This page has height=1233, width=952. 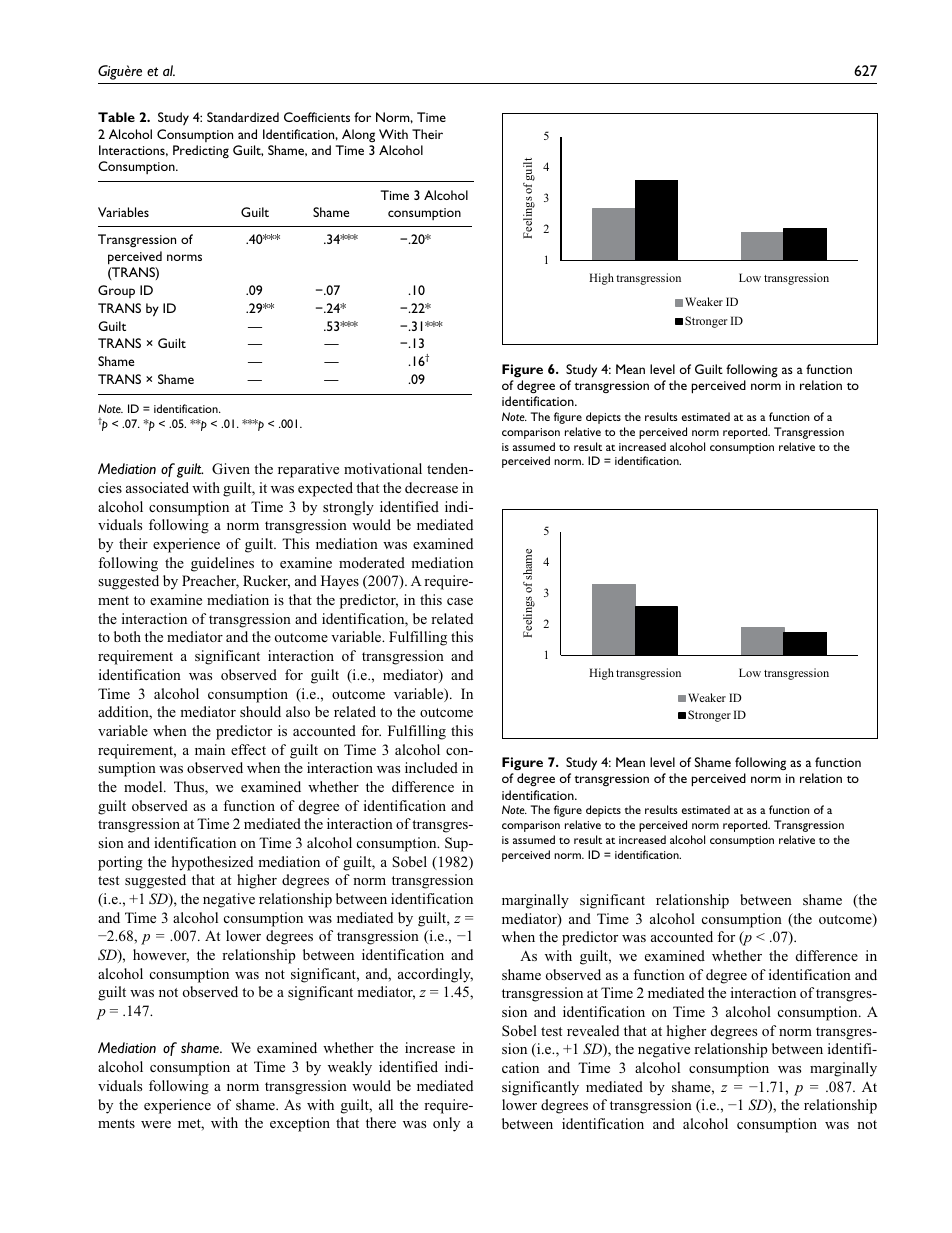 What do you see at coordinates (300, 1124) in the page?
I see `exception` at bounding box center [300, 1124].
